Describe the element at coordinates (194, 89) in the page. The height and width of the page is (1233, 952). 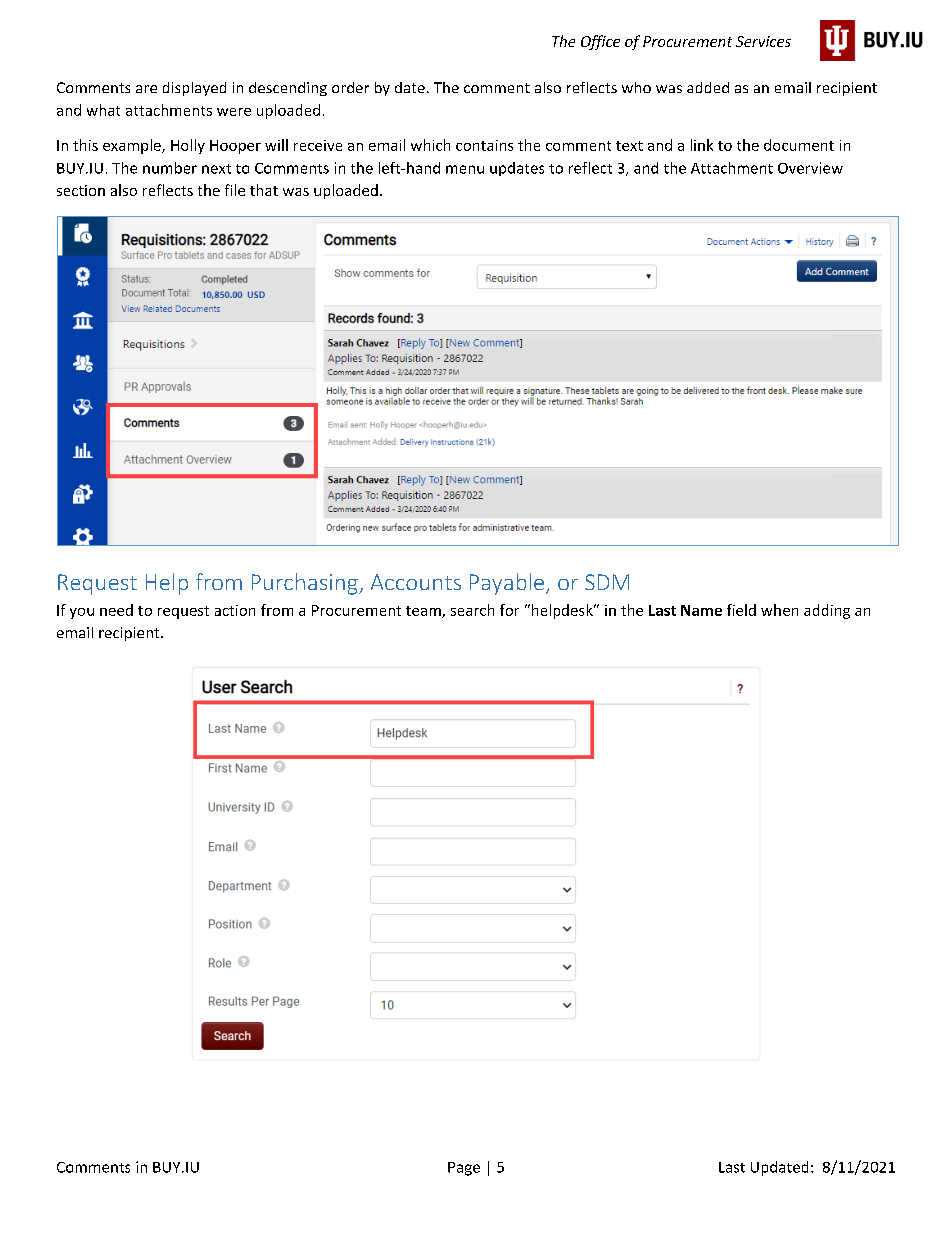
I see `displayed` at that location.
